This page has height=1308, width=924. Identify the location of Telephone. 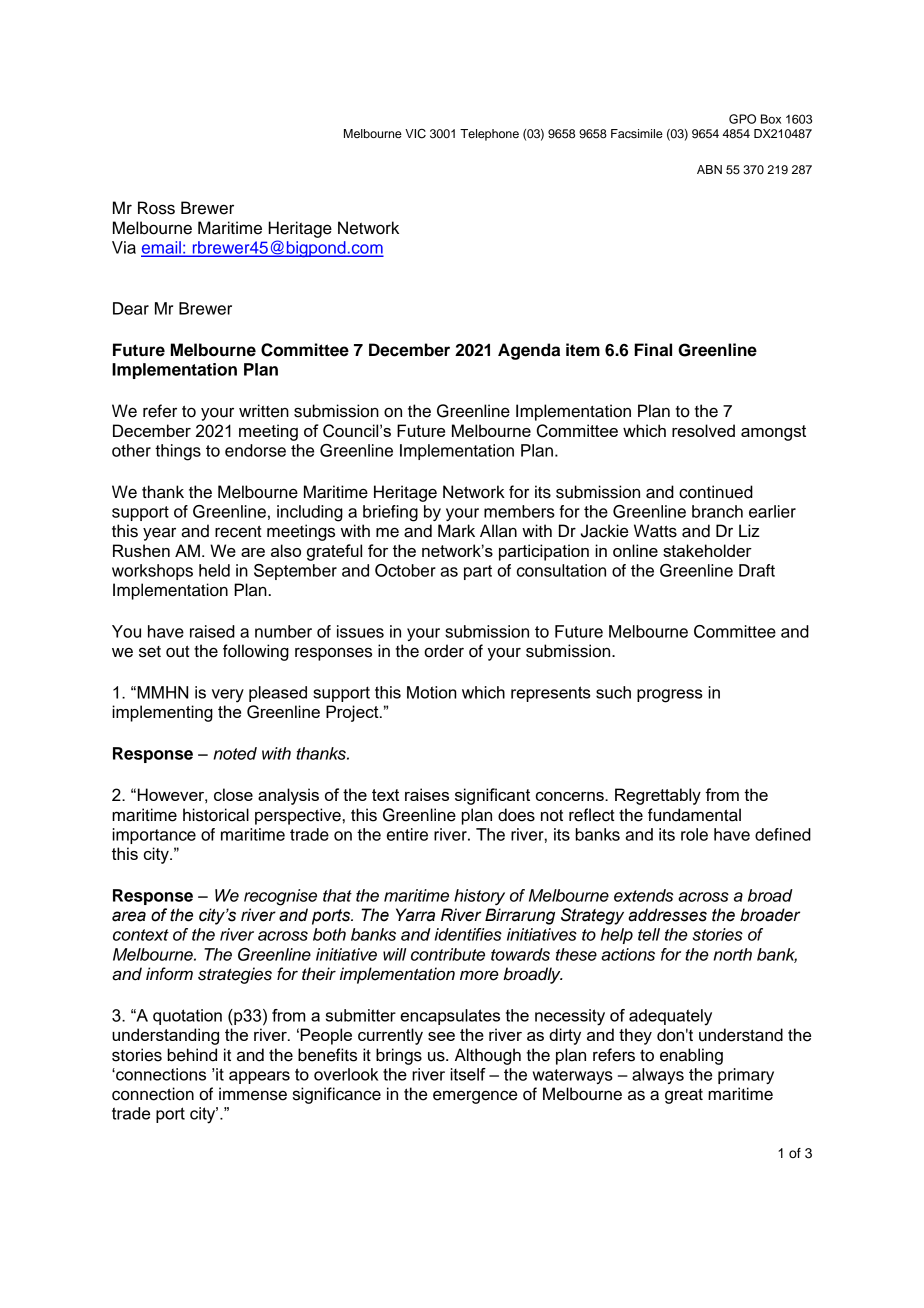
(489, 135).
